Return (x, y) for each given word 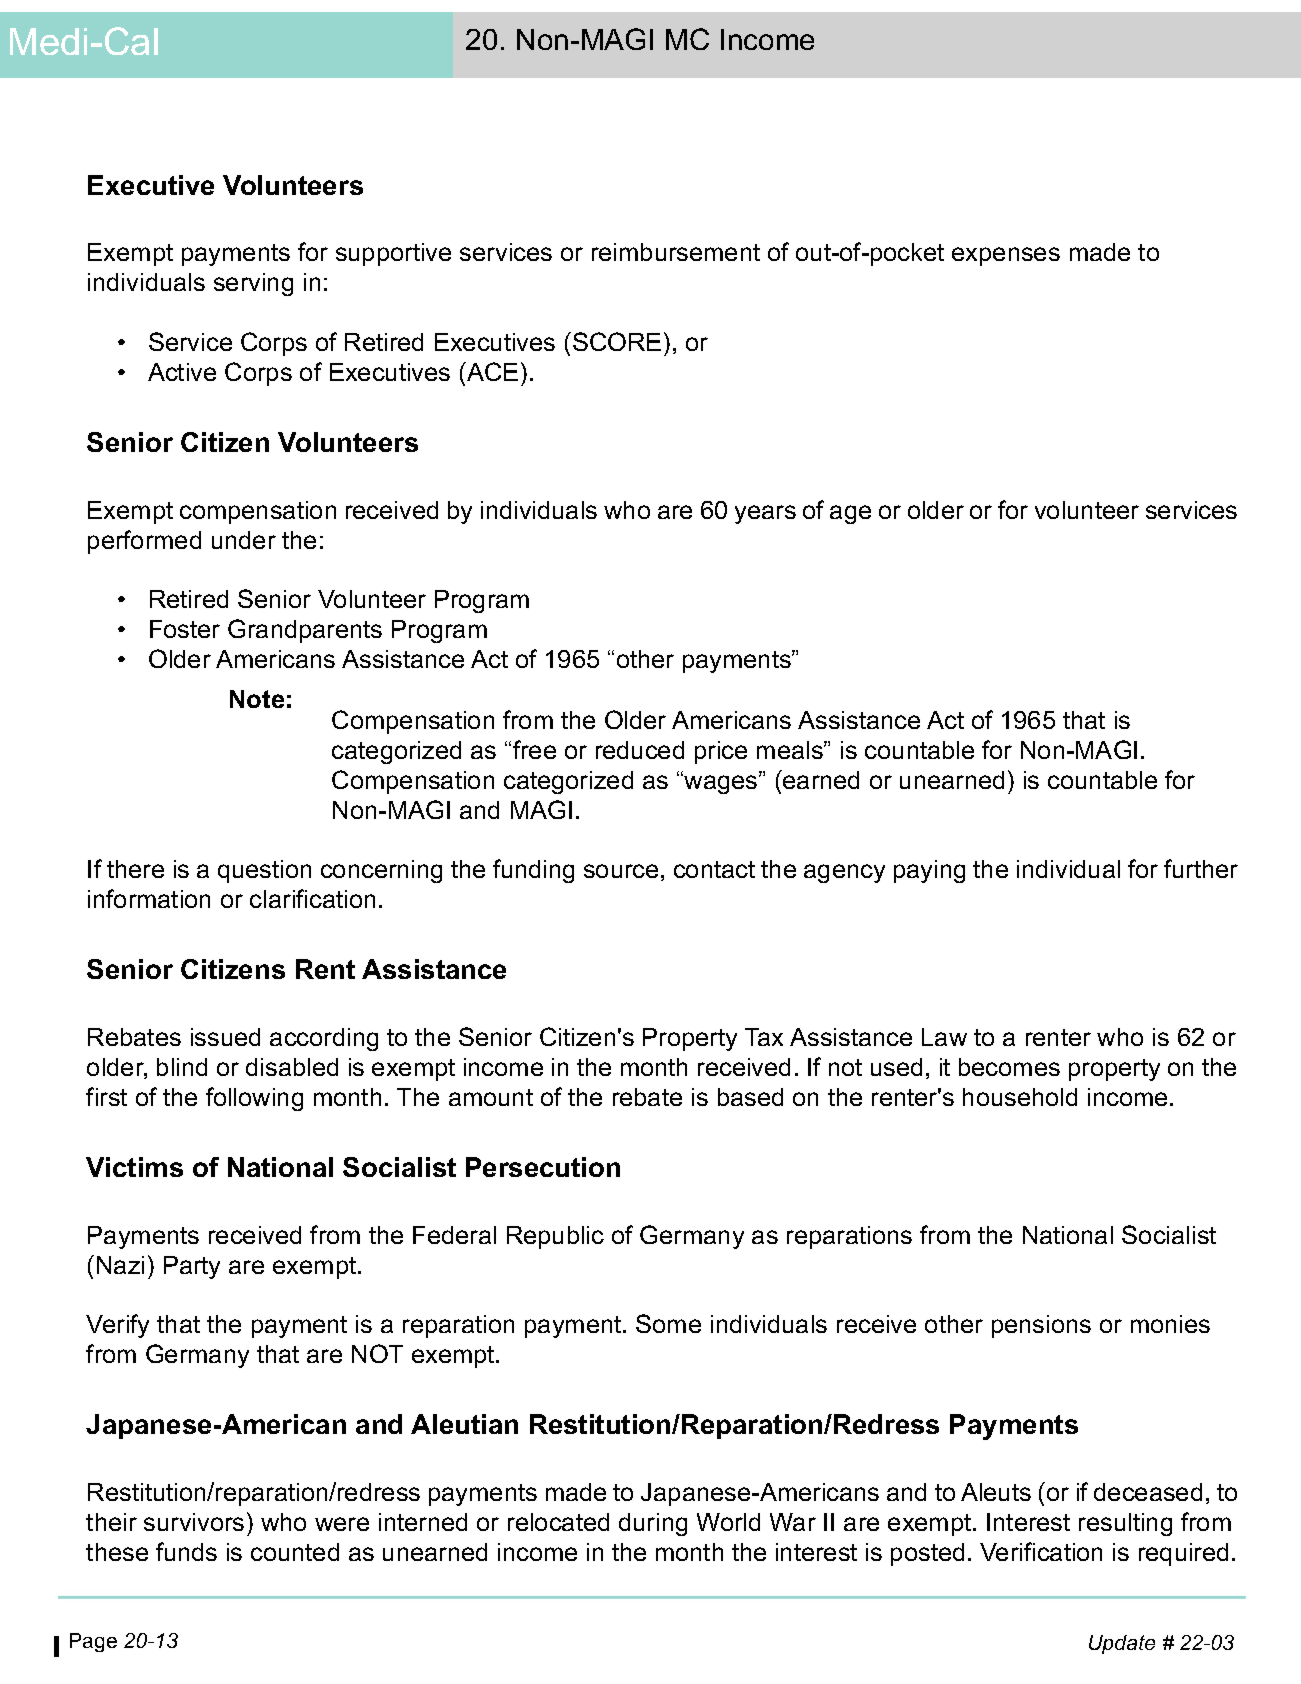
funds (186, 1551)
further (1201, 868)
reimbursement (676, 252)
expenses (1006, 256)
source (621, 871)
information (149, 898)
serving (253, 284)
